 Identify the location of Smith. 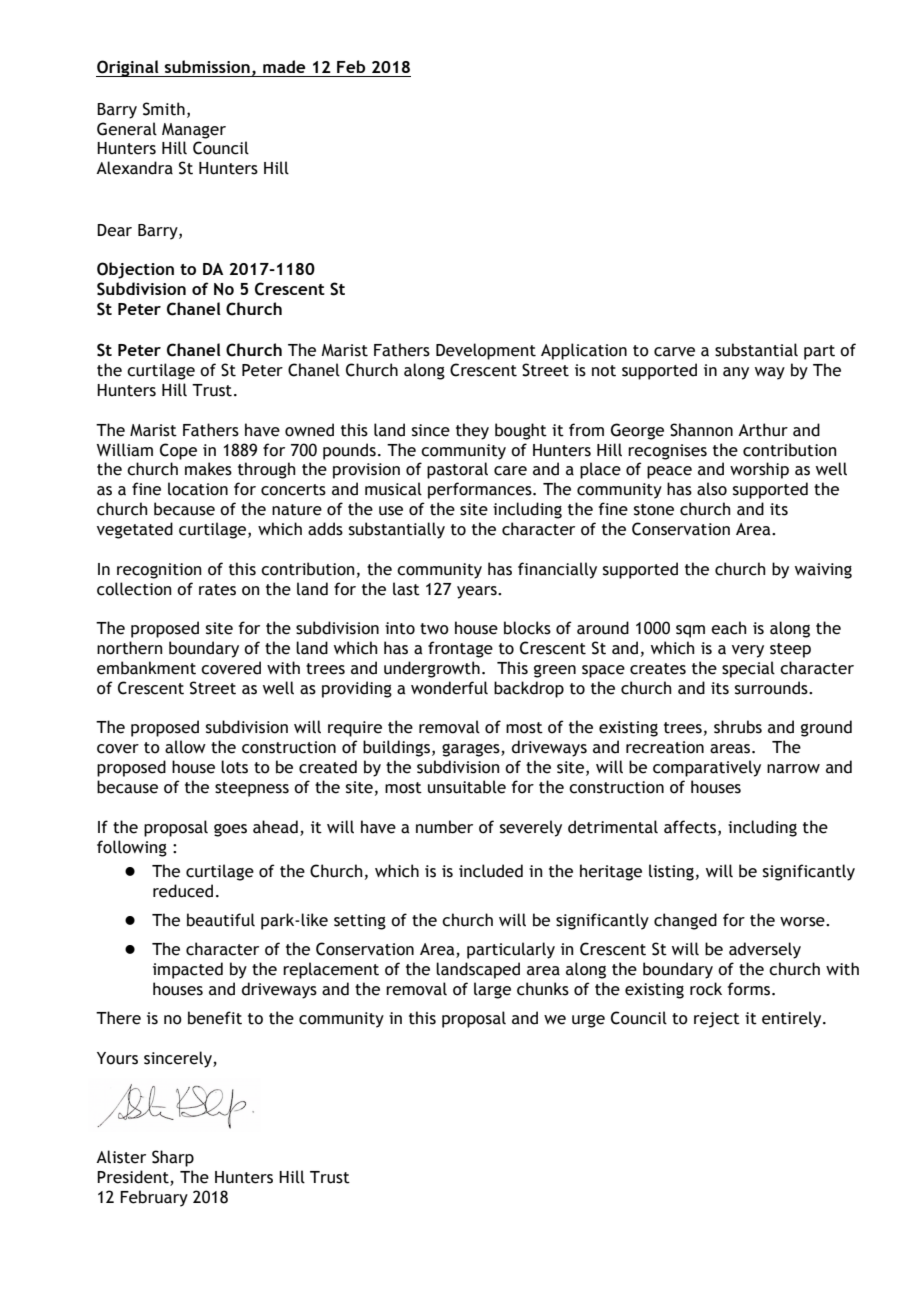
(164, 109).
